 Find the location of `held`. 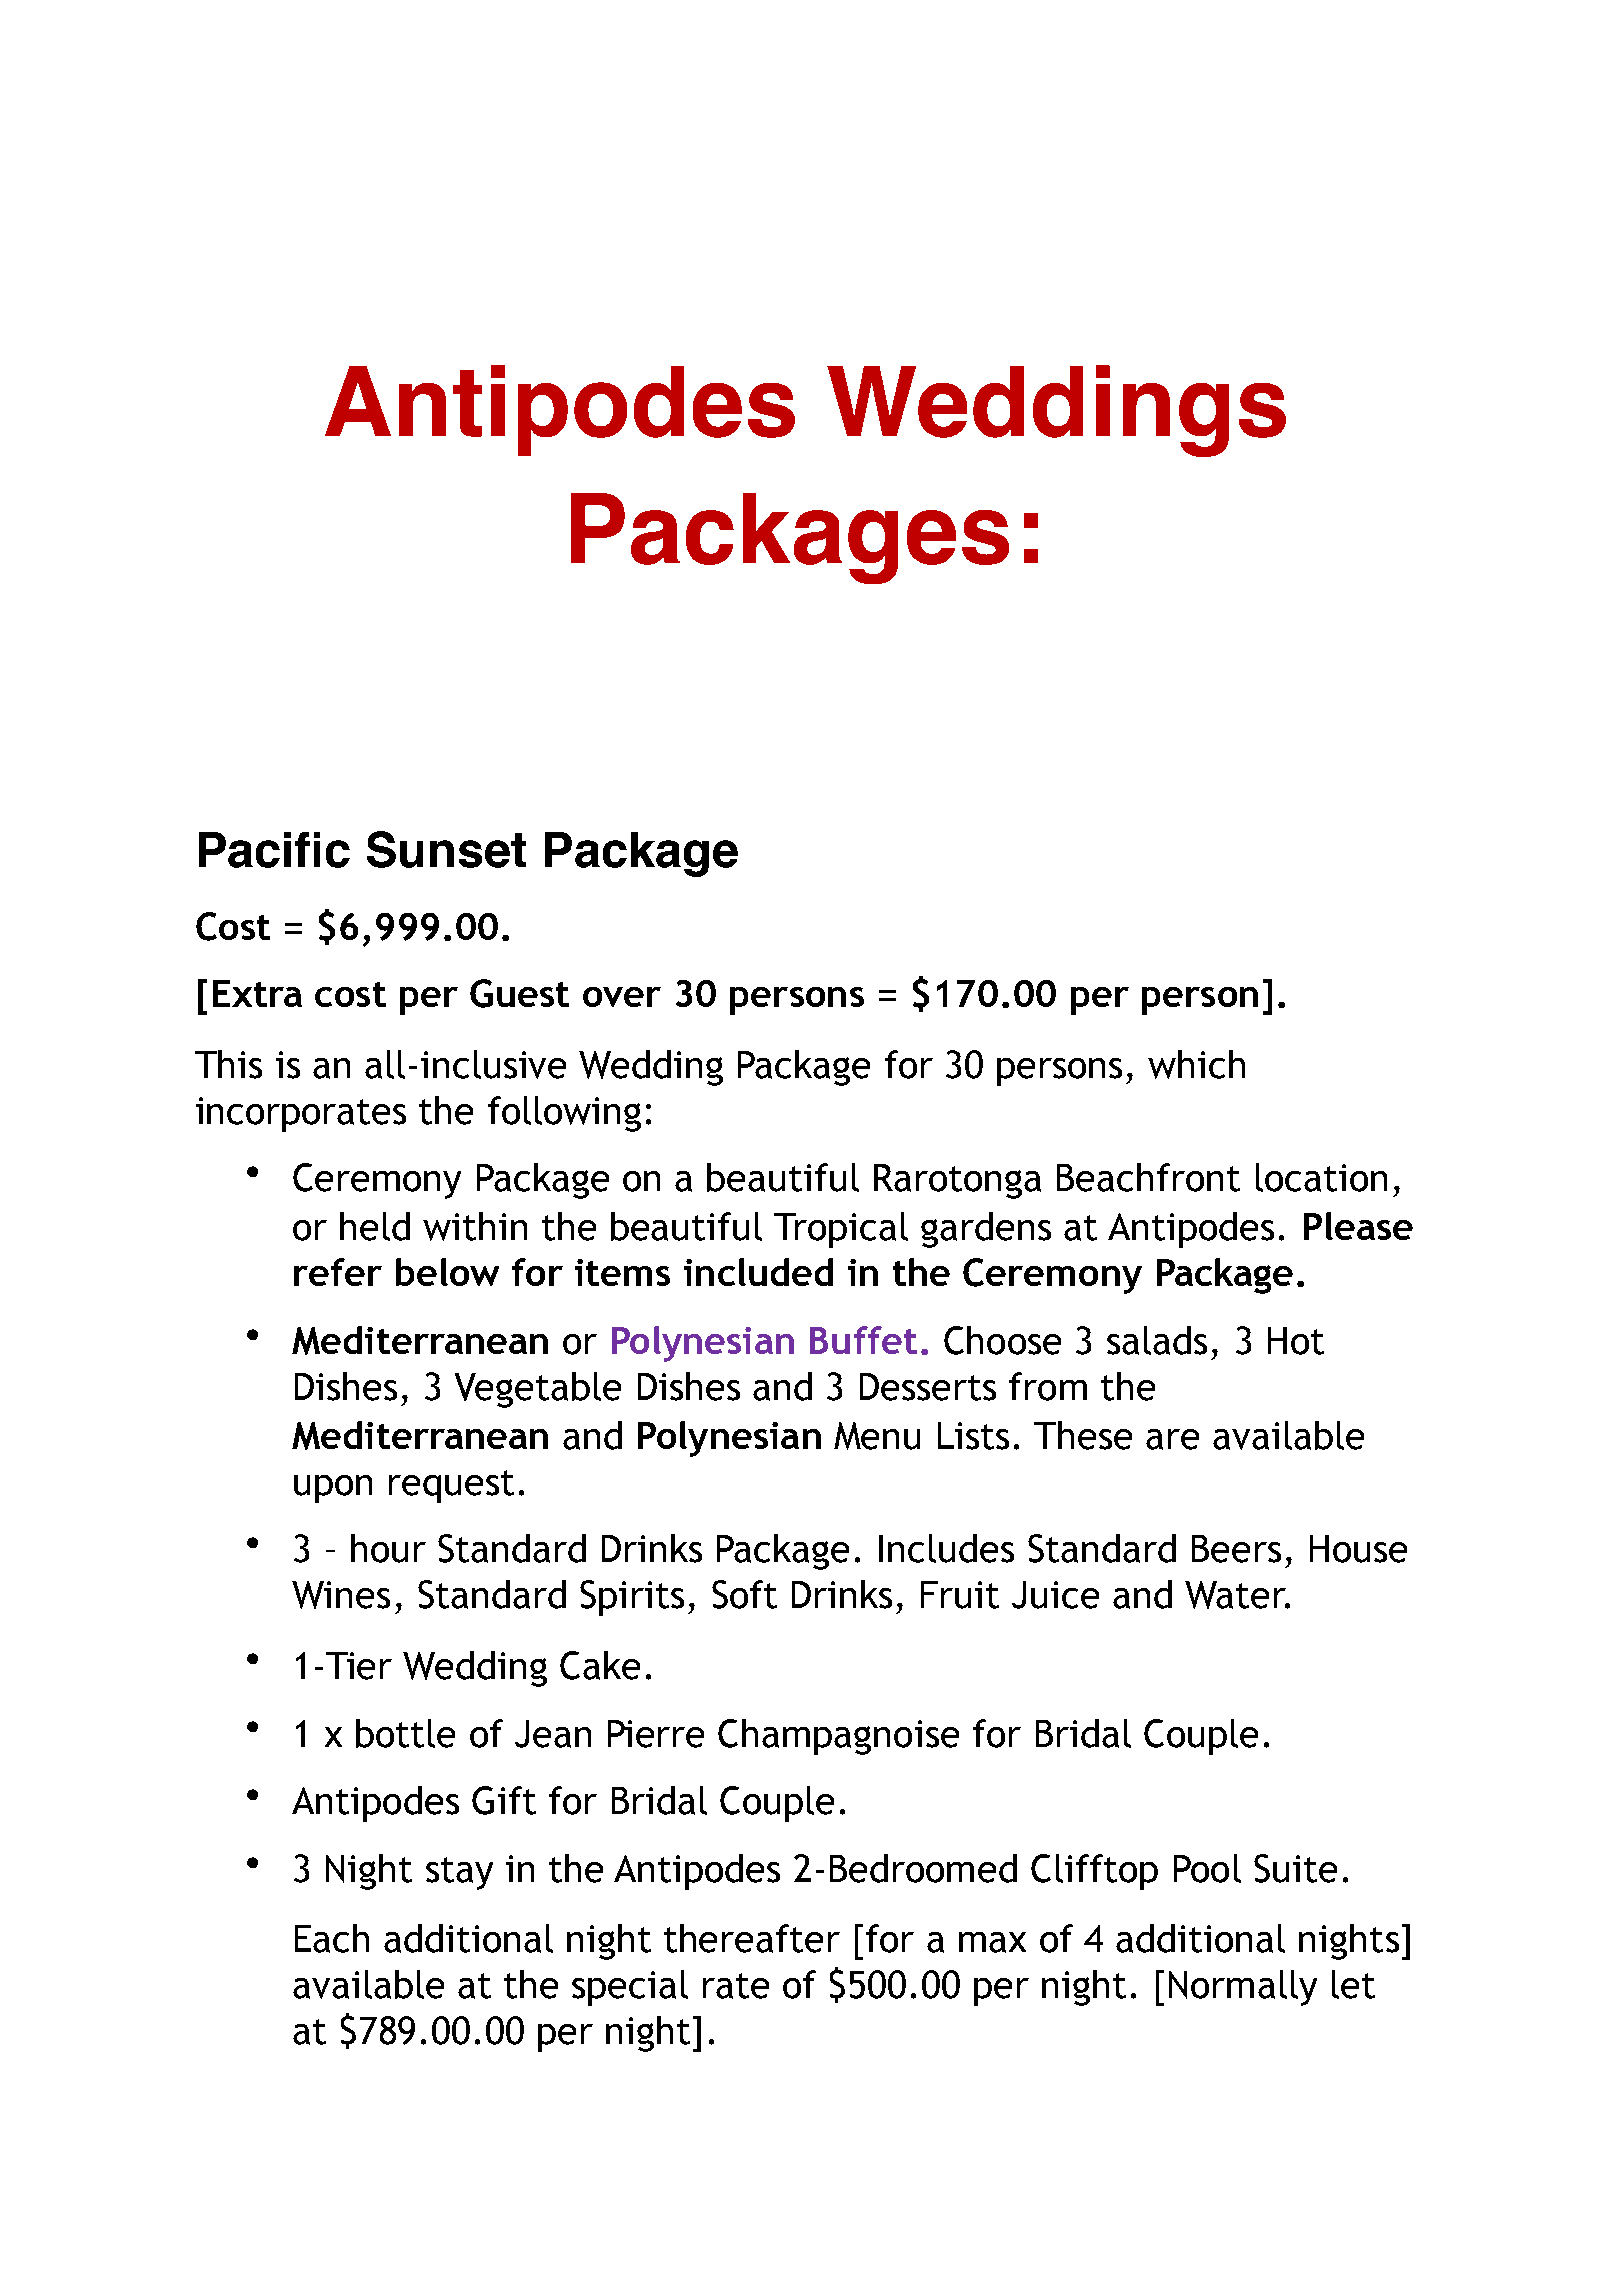

held is located at coordinates (375, 1226).
